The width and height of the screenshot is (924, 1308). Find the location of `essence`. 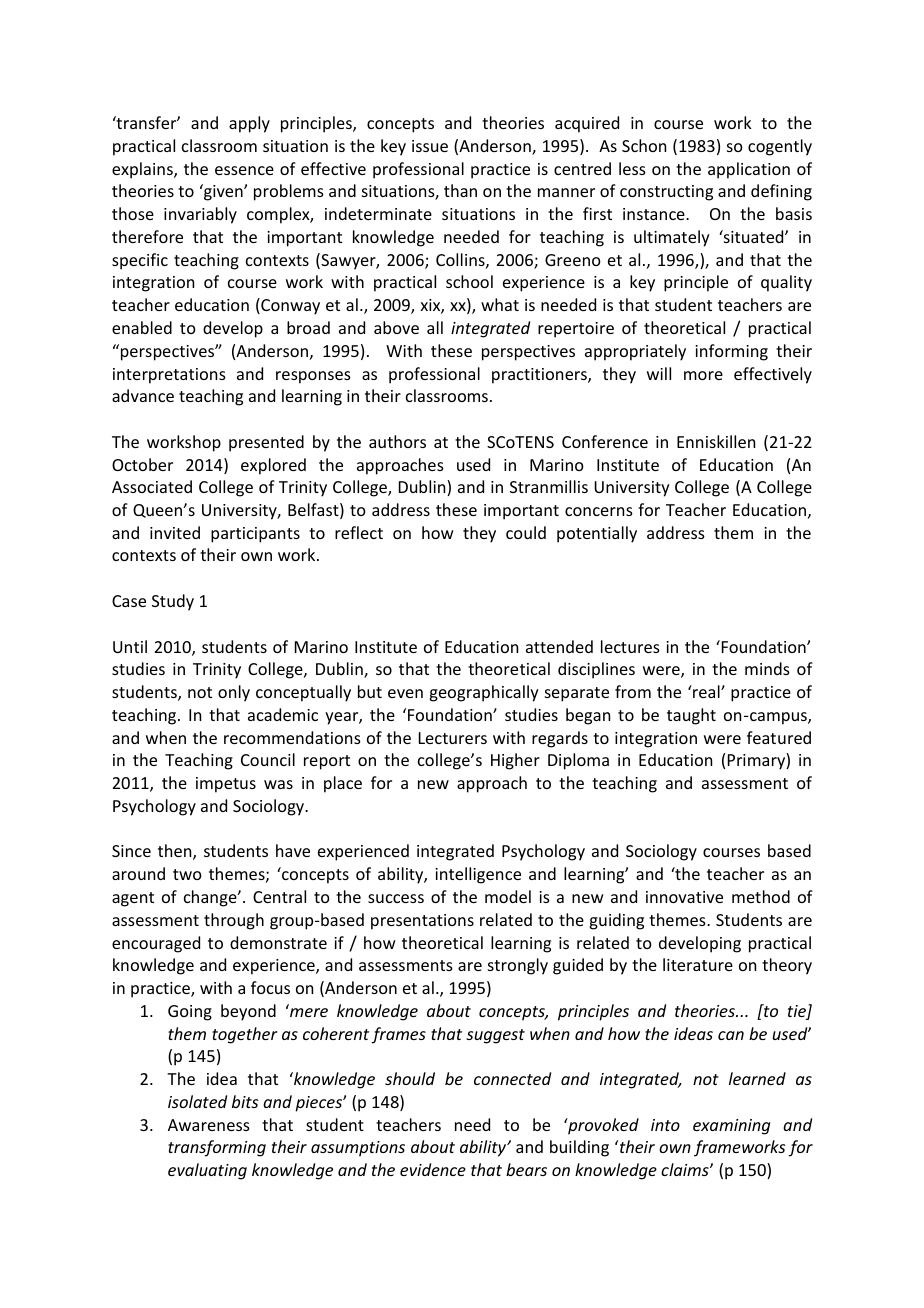

essence is located at coordinates (244, 170).
